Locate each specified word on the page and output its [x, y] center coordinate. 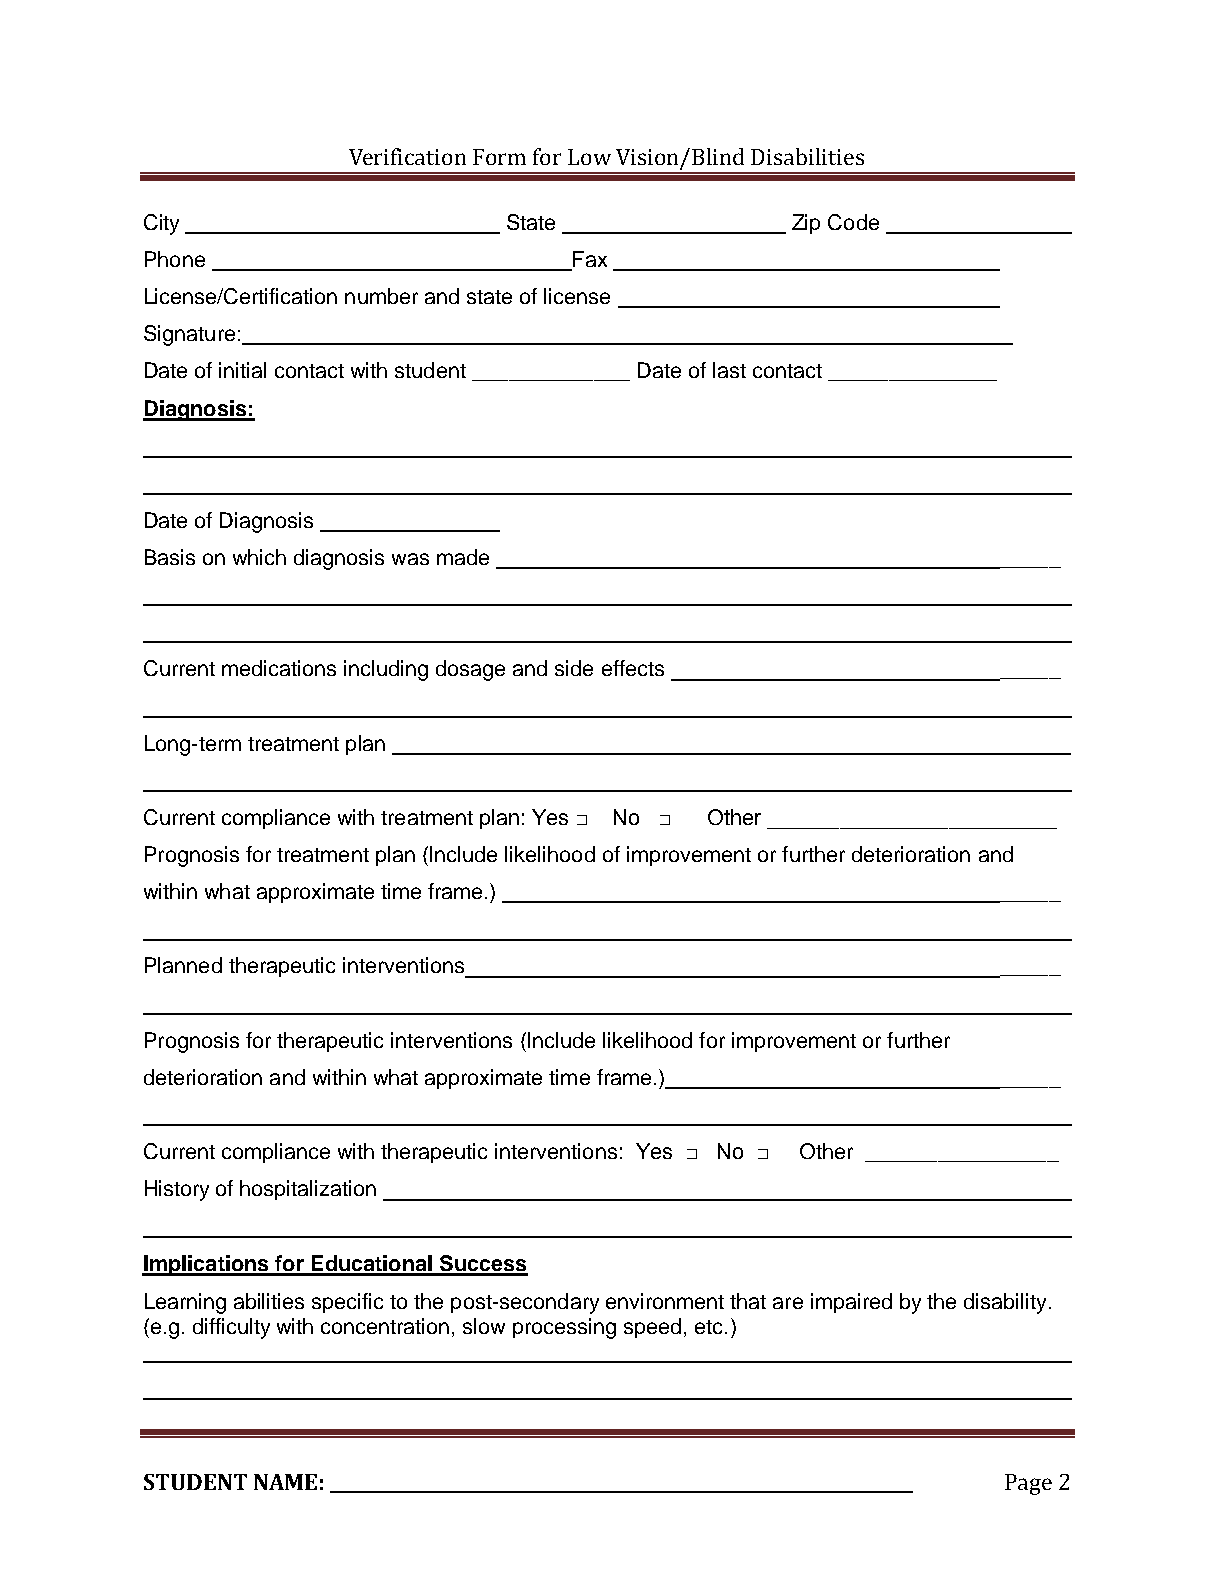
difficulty [231, 1328]
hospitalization [308, 1190]
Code [853, 222]
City [161, 224]
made [463, 557]
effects [633, 668]
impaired [851, 1303]
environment [665, 1301]
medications [279, 668]
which [259, 557]
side [574, 668]
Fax [590, 259]
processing [564, 1328]
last [729, 370]
